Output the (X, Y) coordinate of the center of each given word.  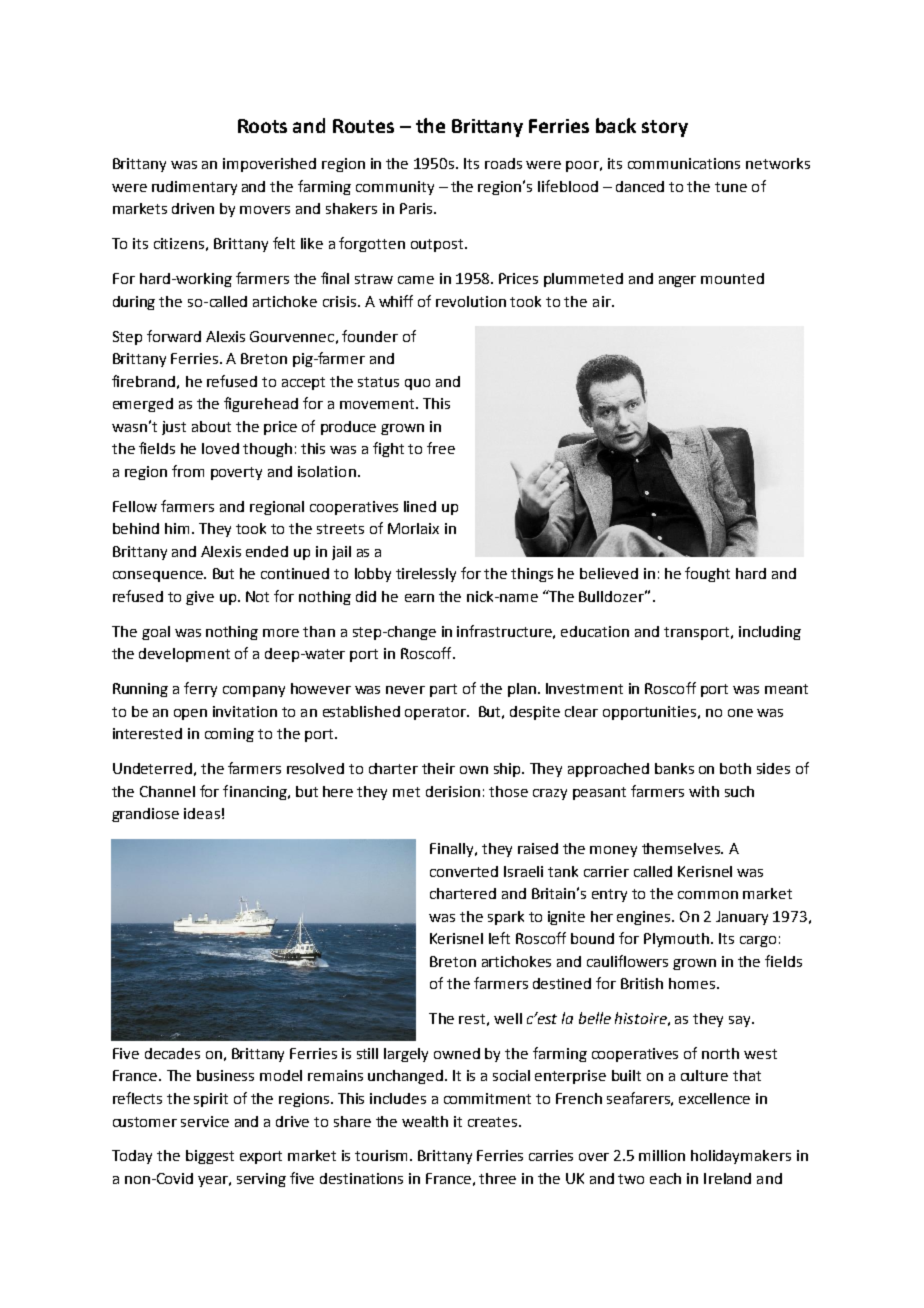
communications (684, 163)
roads (503, 163)
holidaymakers (741, 1157)
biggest (210, 1157)
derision (453, 791)
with (704, 791)
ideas (202, 813)
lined (420, 506)
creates (494, 1122)
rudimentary (194, 188)
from (188, 471)
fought (707, 574)
